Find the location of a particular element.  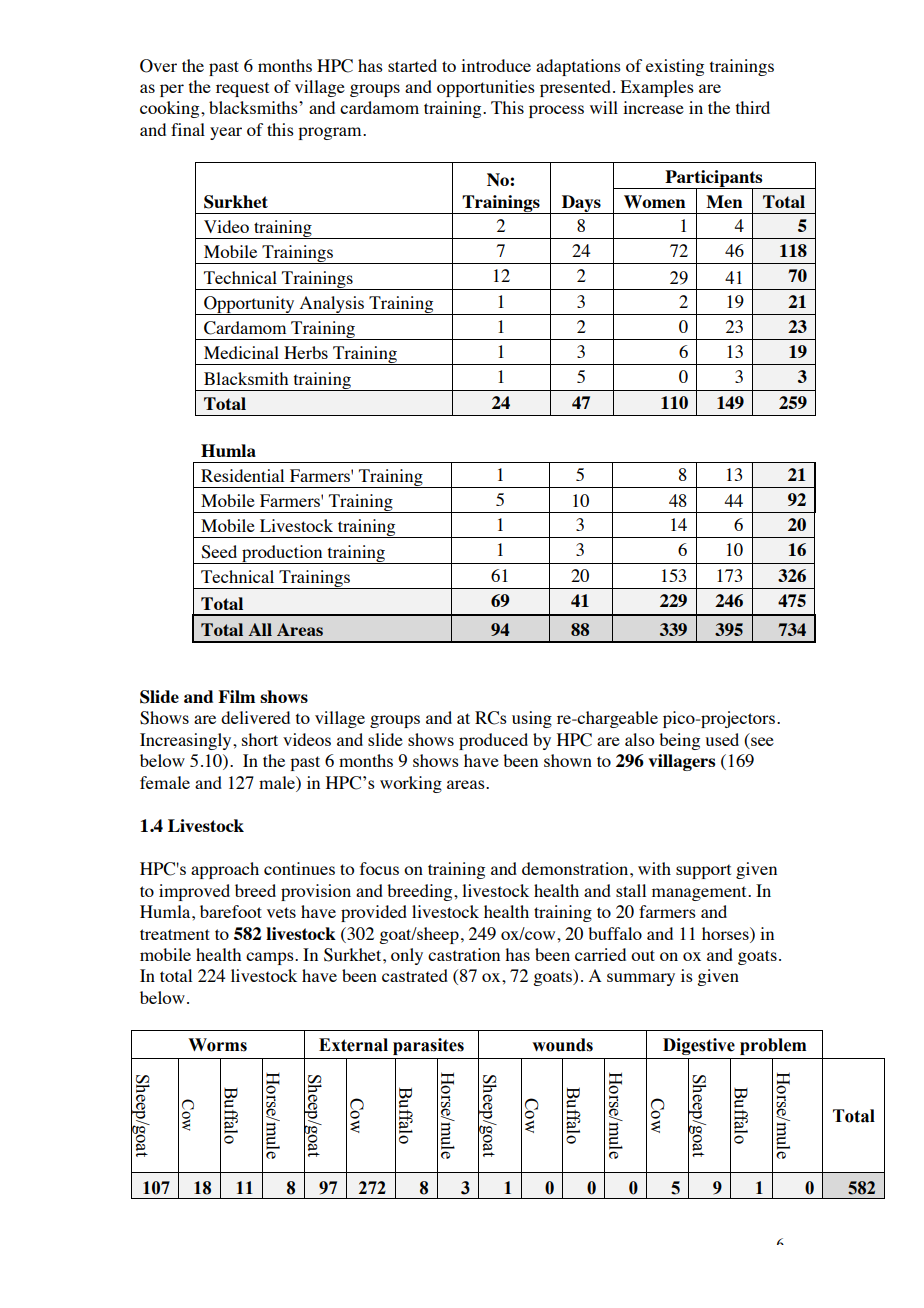

opportunities is located at coordinates (486, 88).
